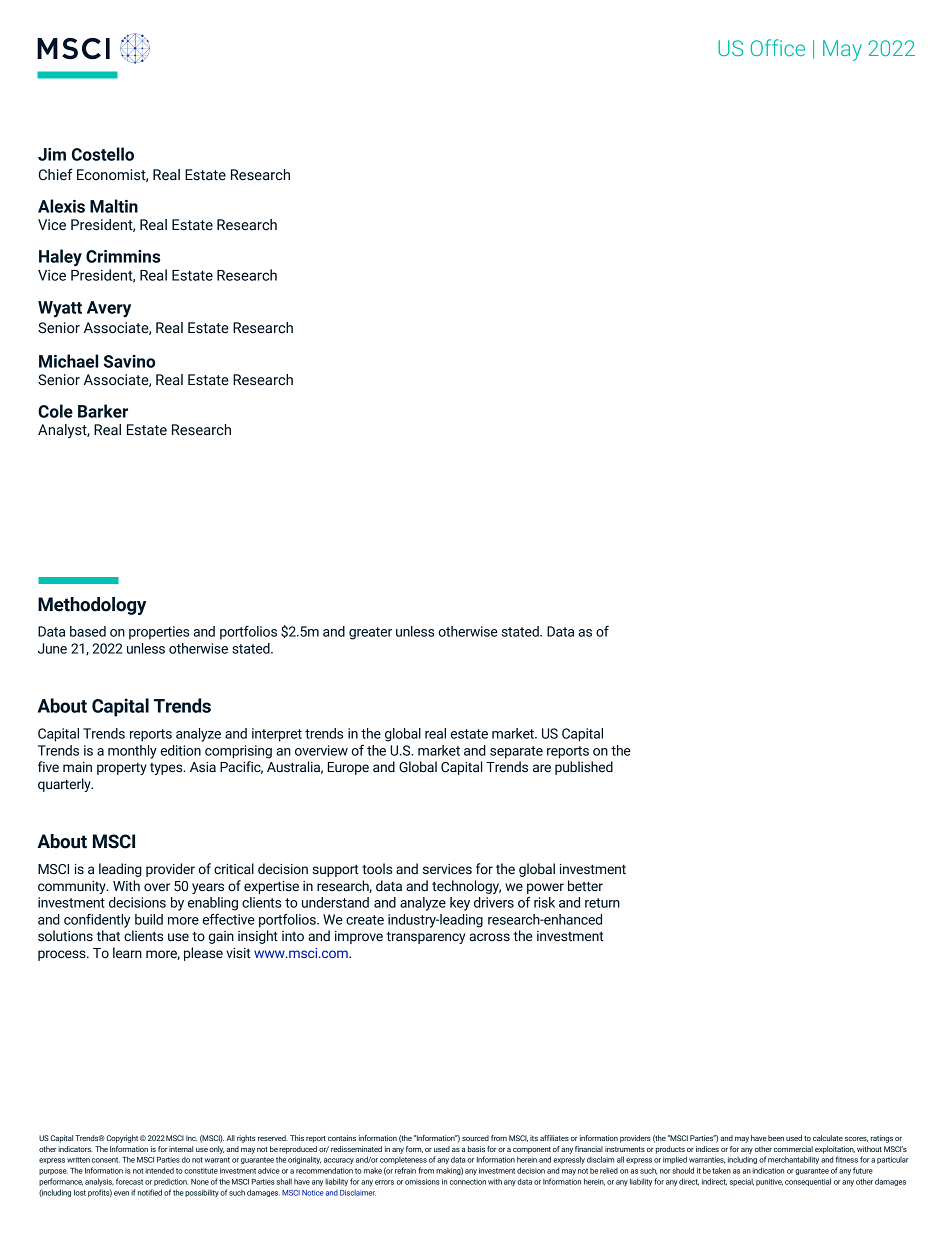  I want to click on basis, so click(476, 1149).
